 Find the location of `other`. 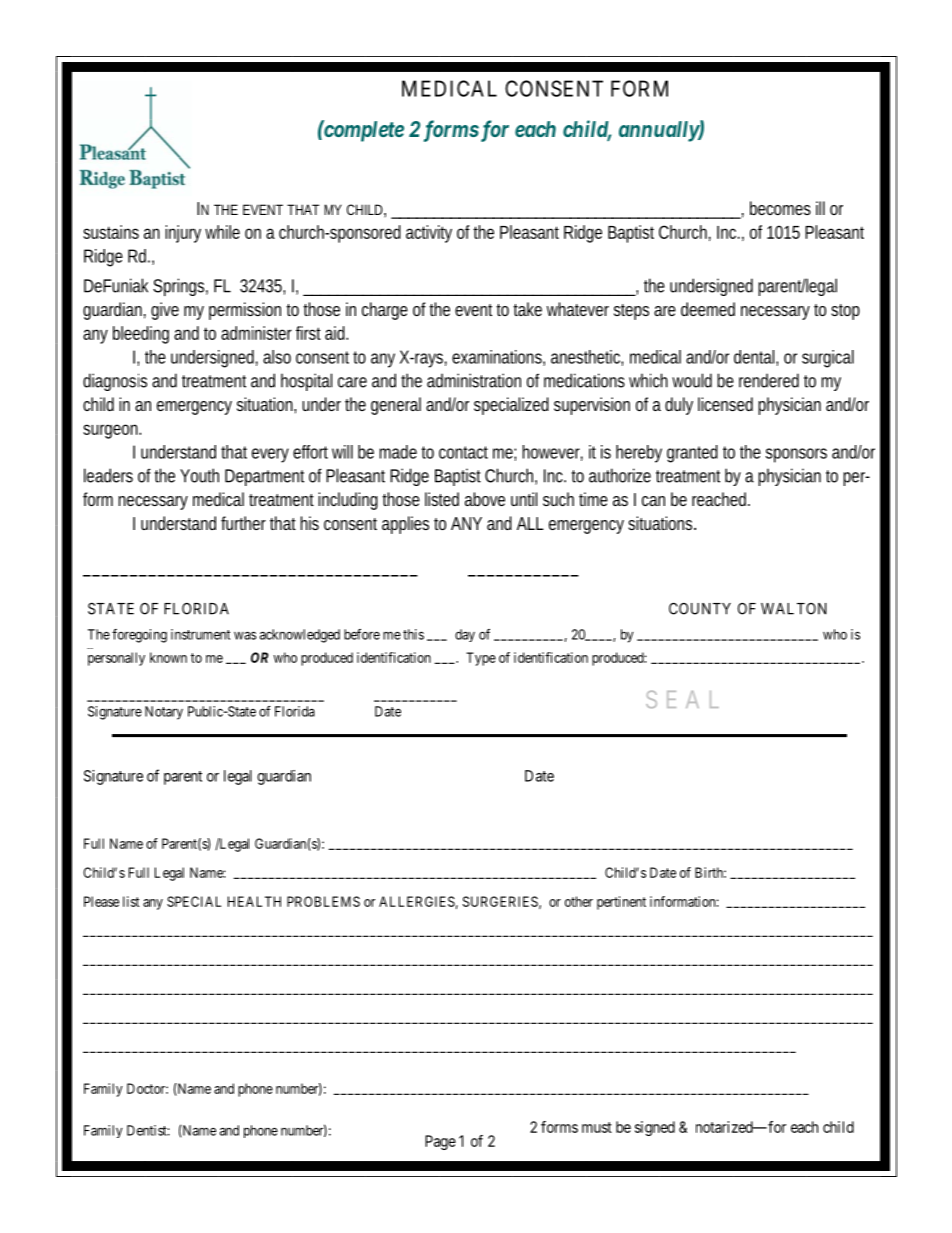

other is located at coordinates (579, 901).
